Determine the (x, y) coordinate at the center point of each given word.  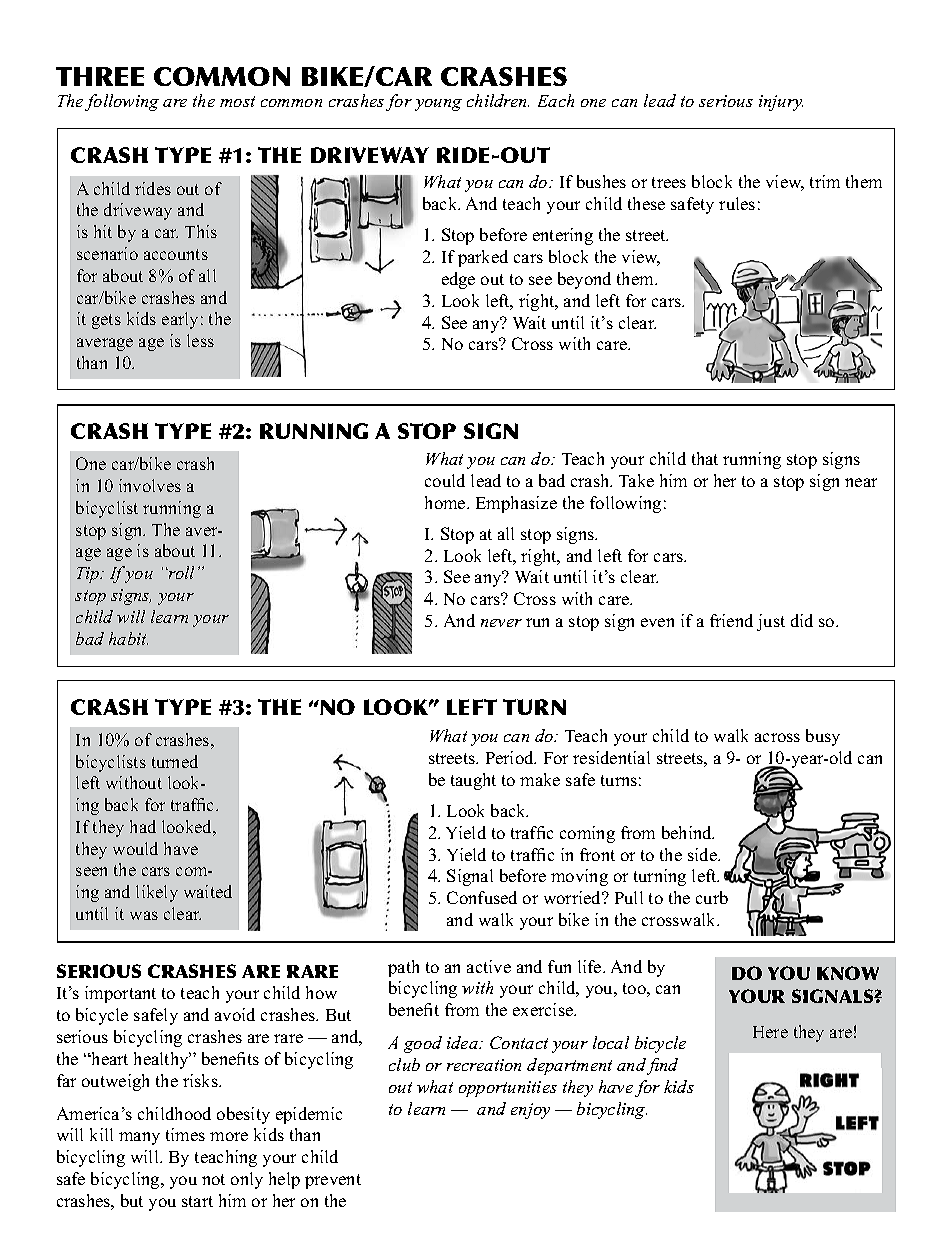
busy (823, 737)
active (489, 966)
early (180, 320)
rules (737, 203)
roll (180, 572)
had (143, 826)
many (139, 1138)
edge (458, 280)
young (438, 105)
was (144, 915)
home (446, 502)
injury (781, 103)
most (237, 101)
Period (511, 757)
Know (848, 973)
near (861, 482)
